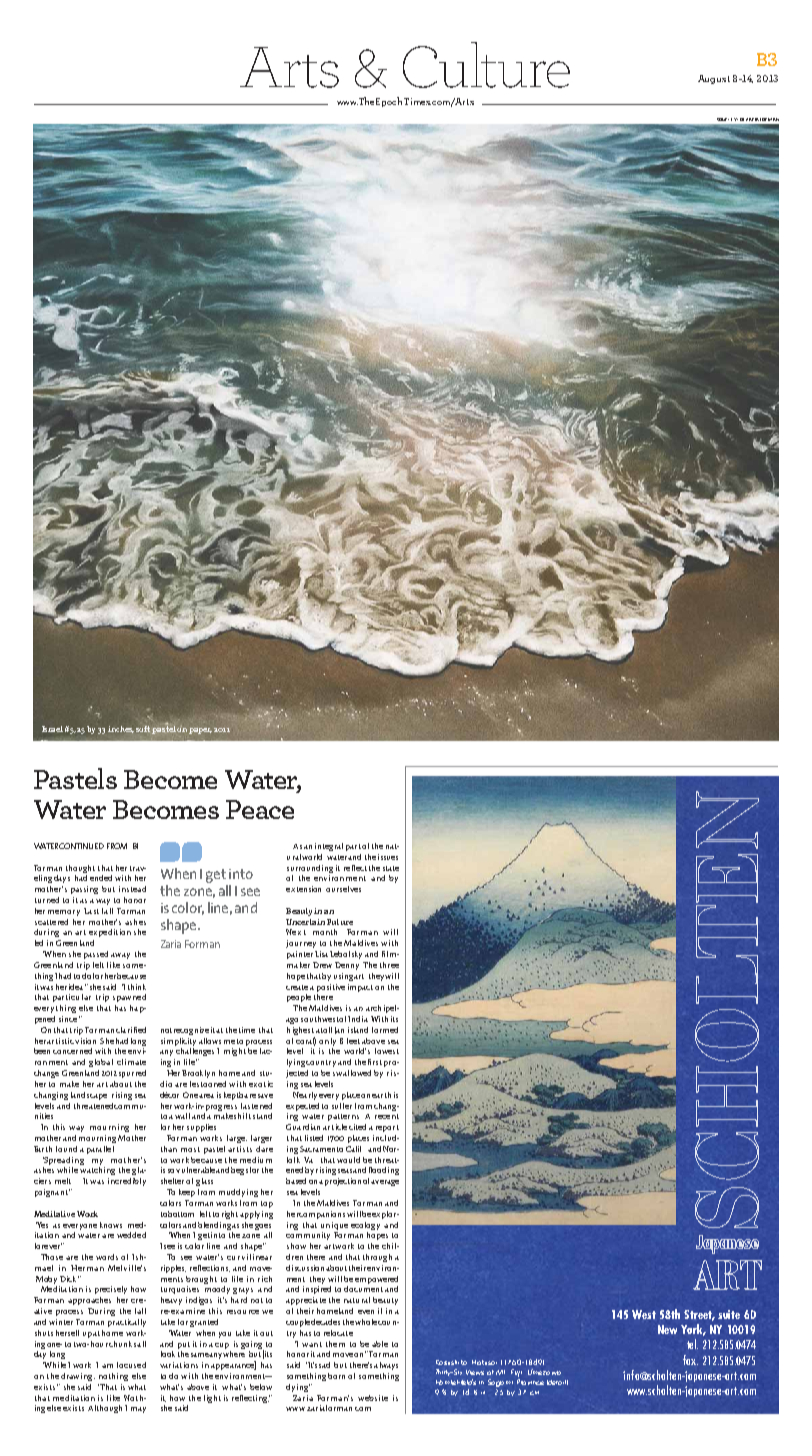 This document has height=1456, width=812. What do you see at coordinates (121, 729) in the document?
I see `inches` at bounding box center [121, 729].
